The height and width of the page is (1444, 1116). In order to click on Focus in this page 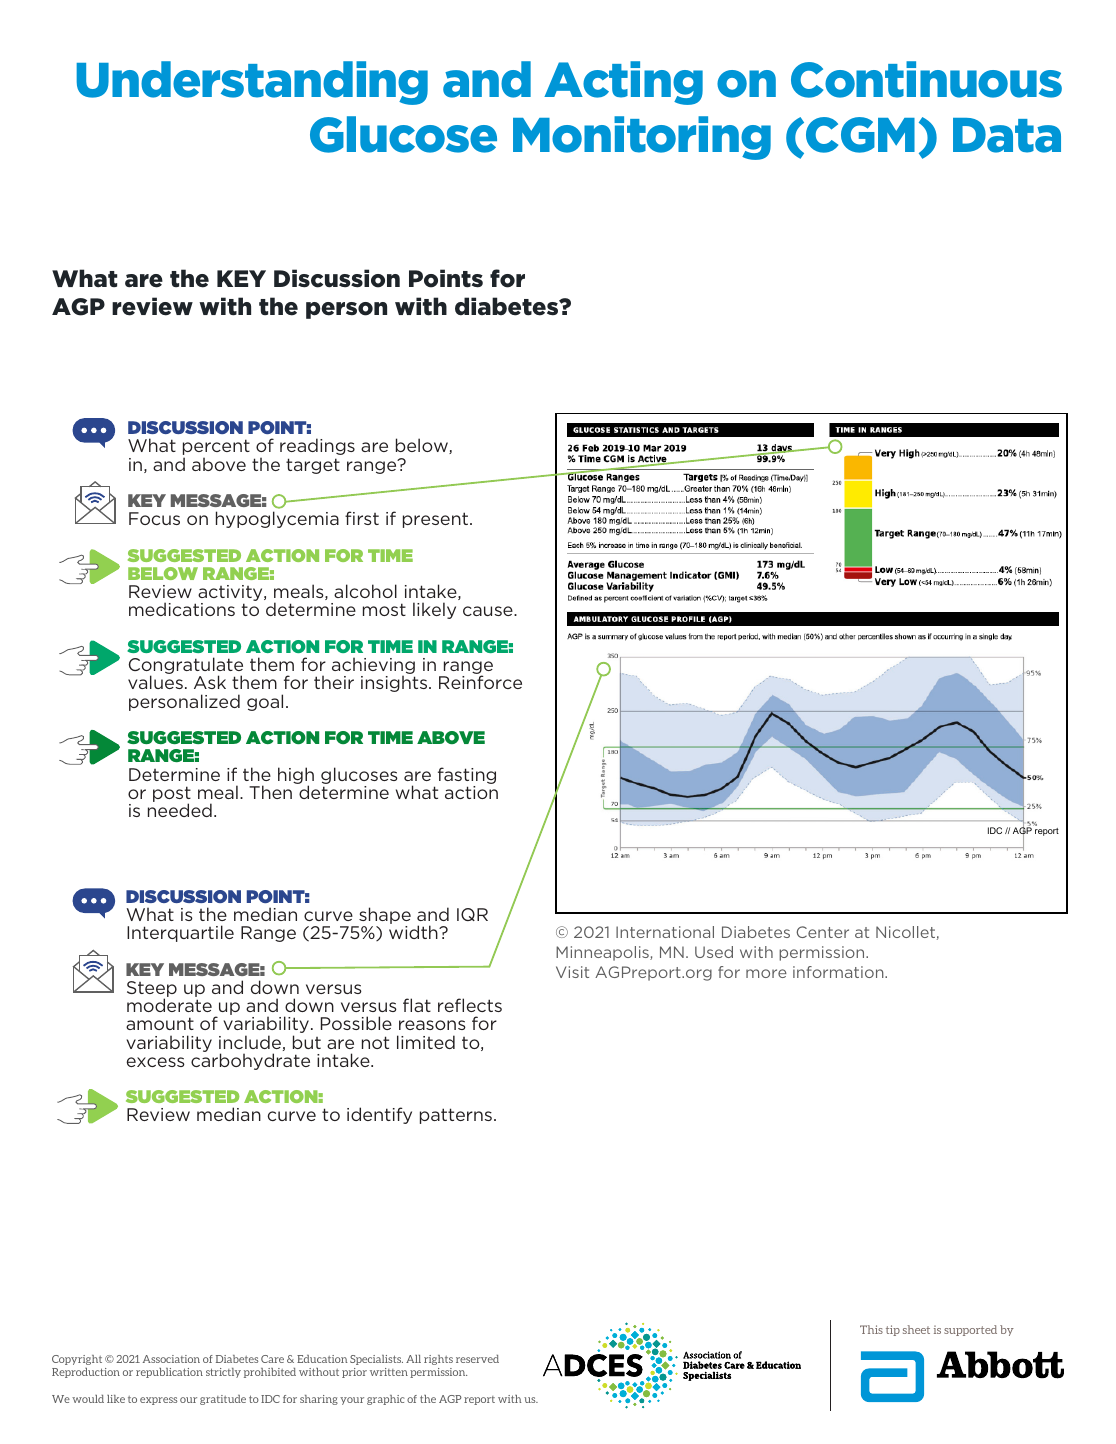, I will do `click(154, 518)`.
